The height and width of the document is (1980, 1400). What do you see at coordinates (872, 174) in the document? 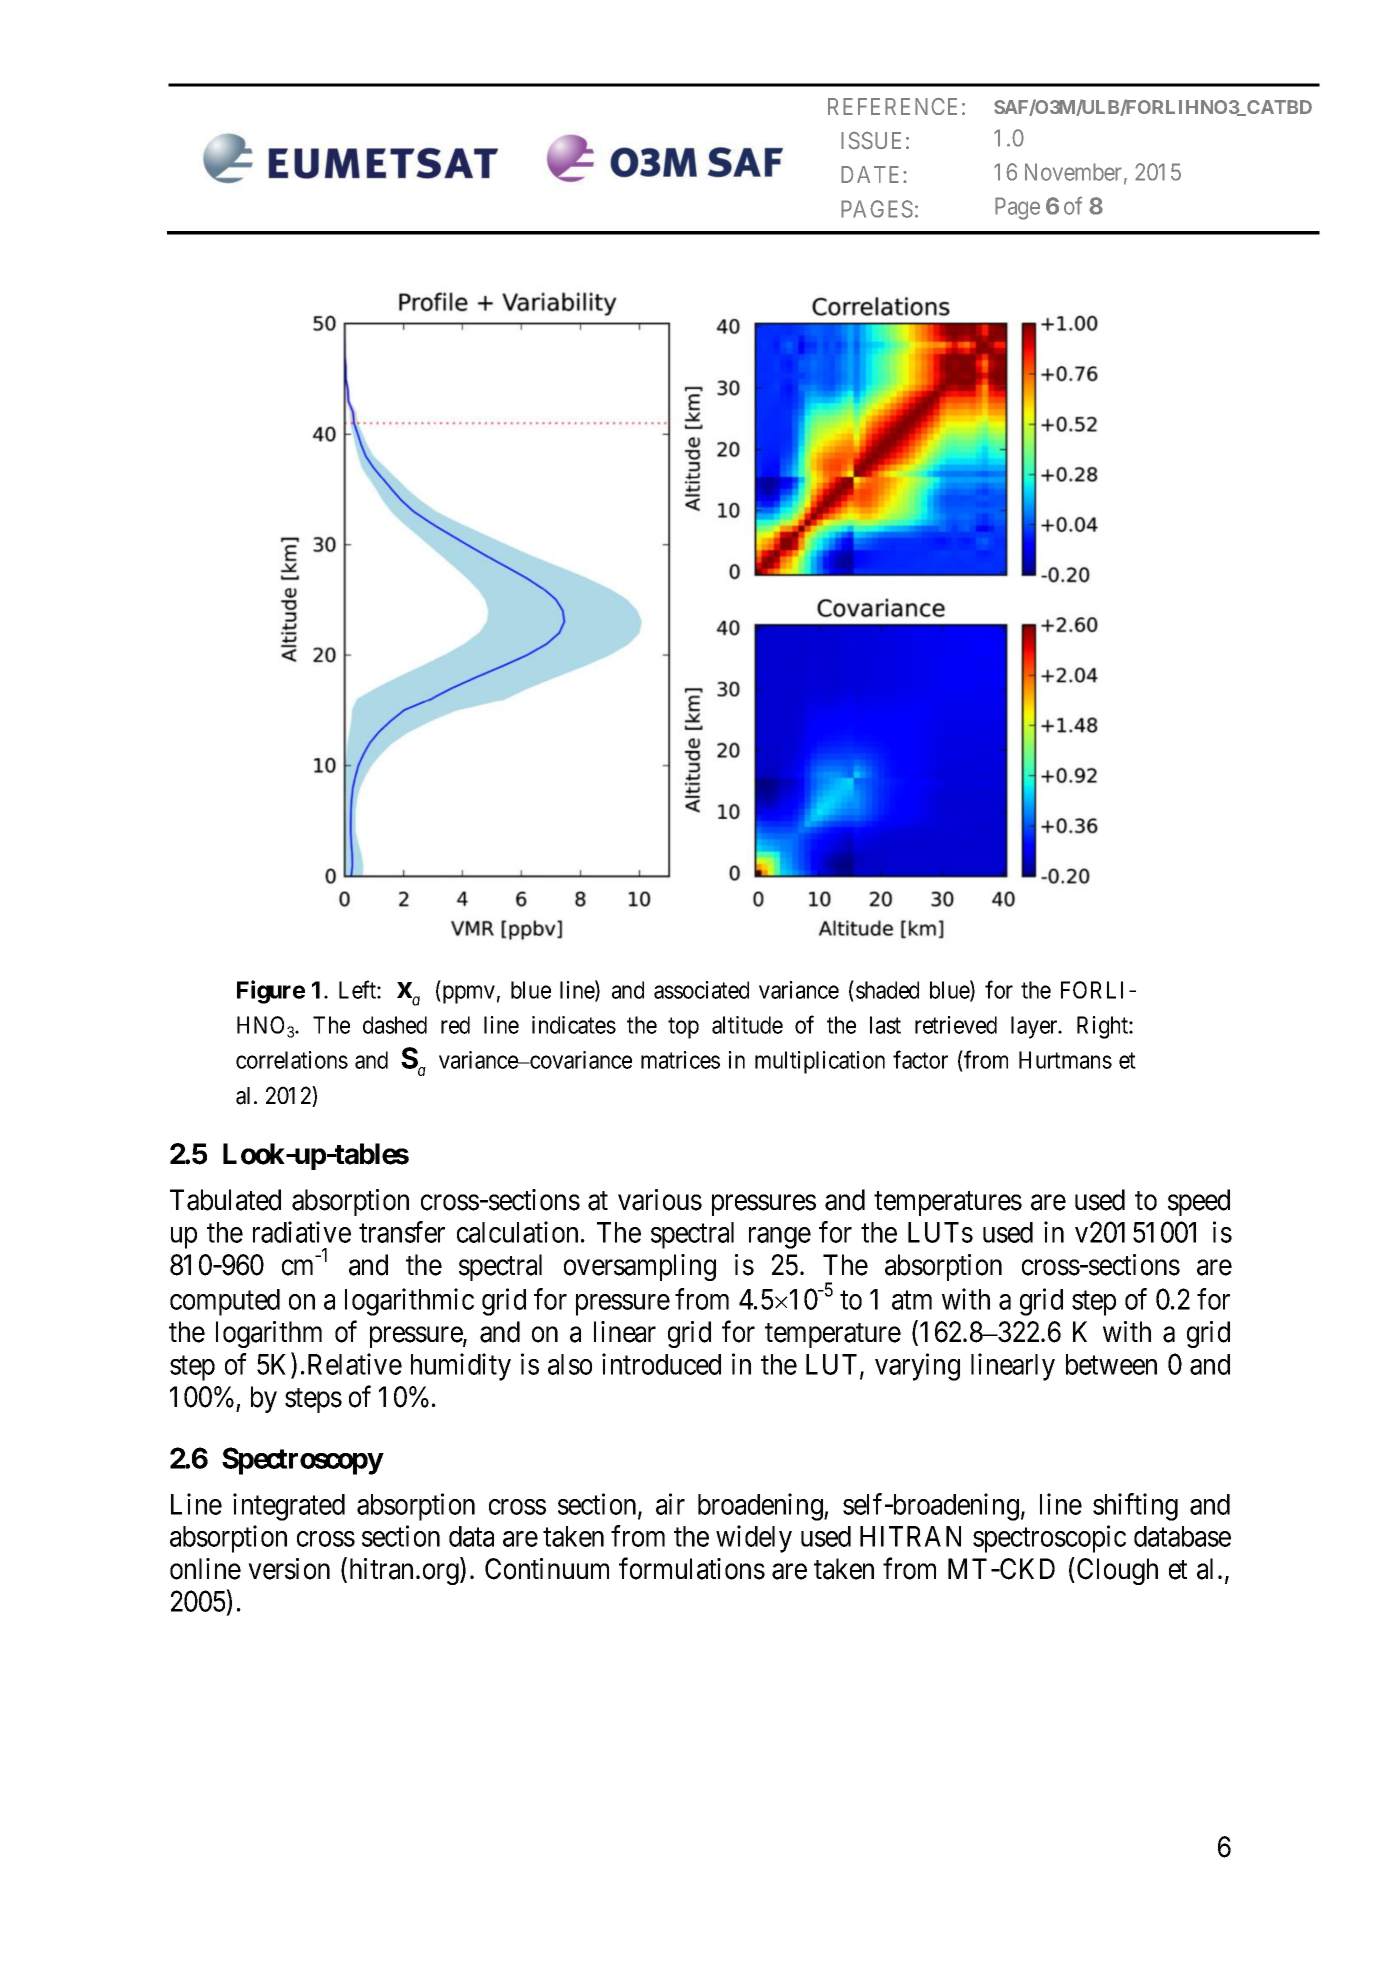
I see `DATE` at bounding box center [872, 174].
